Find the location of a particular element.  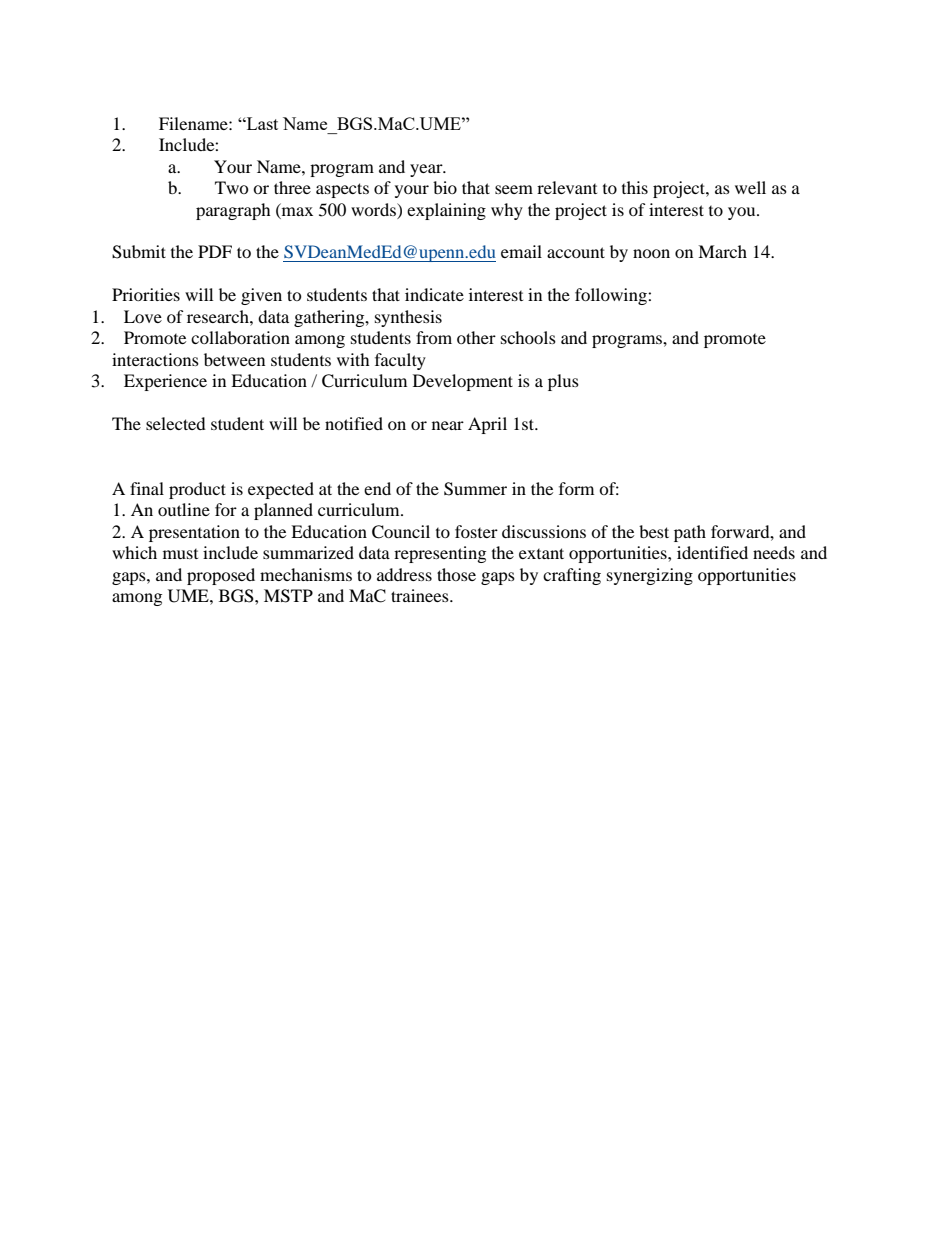

Two is located at coordinates (232, 187).
